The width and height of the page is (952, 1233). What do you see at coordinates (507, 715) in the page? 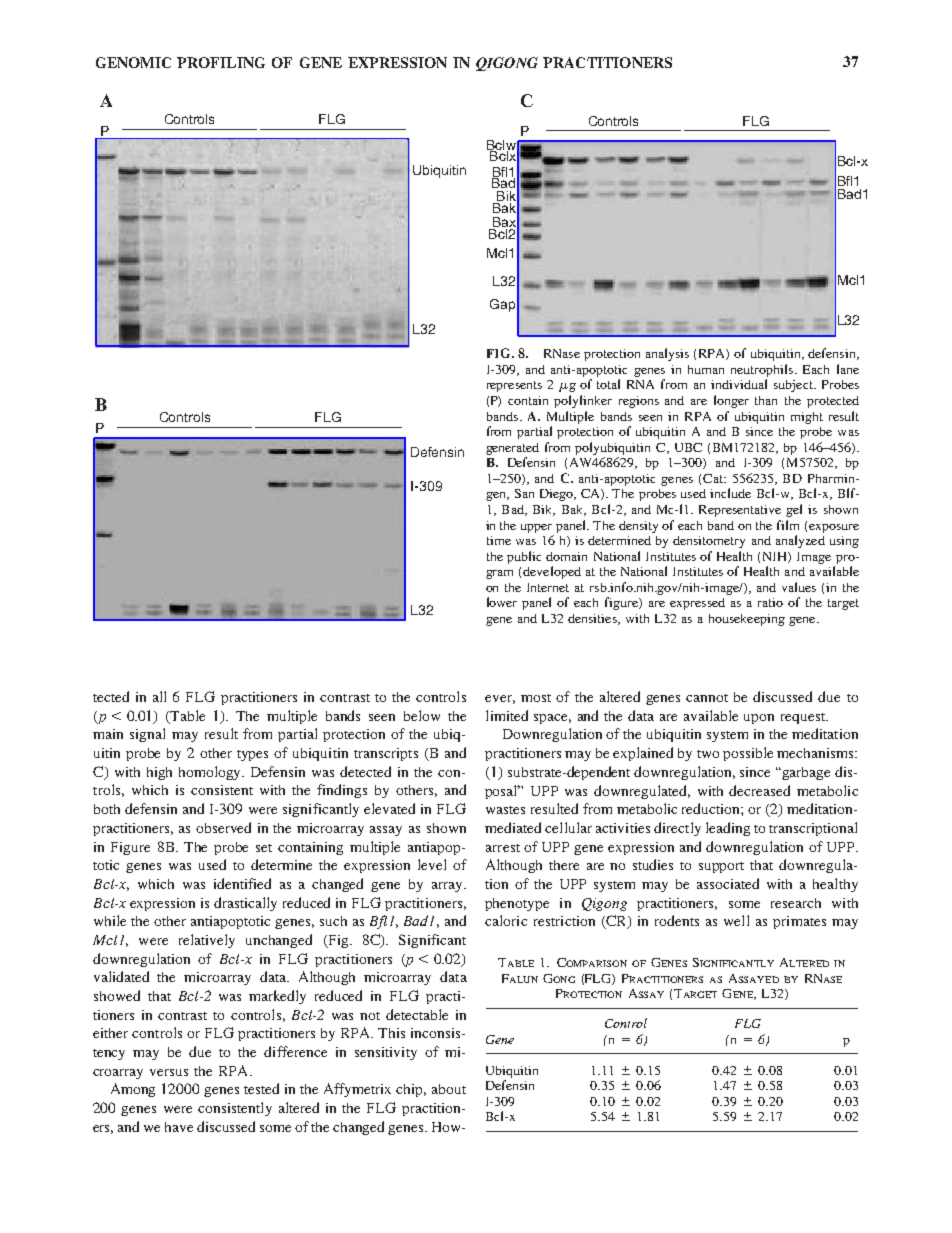
I see `limited` at bounding box center [507, 715].
